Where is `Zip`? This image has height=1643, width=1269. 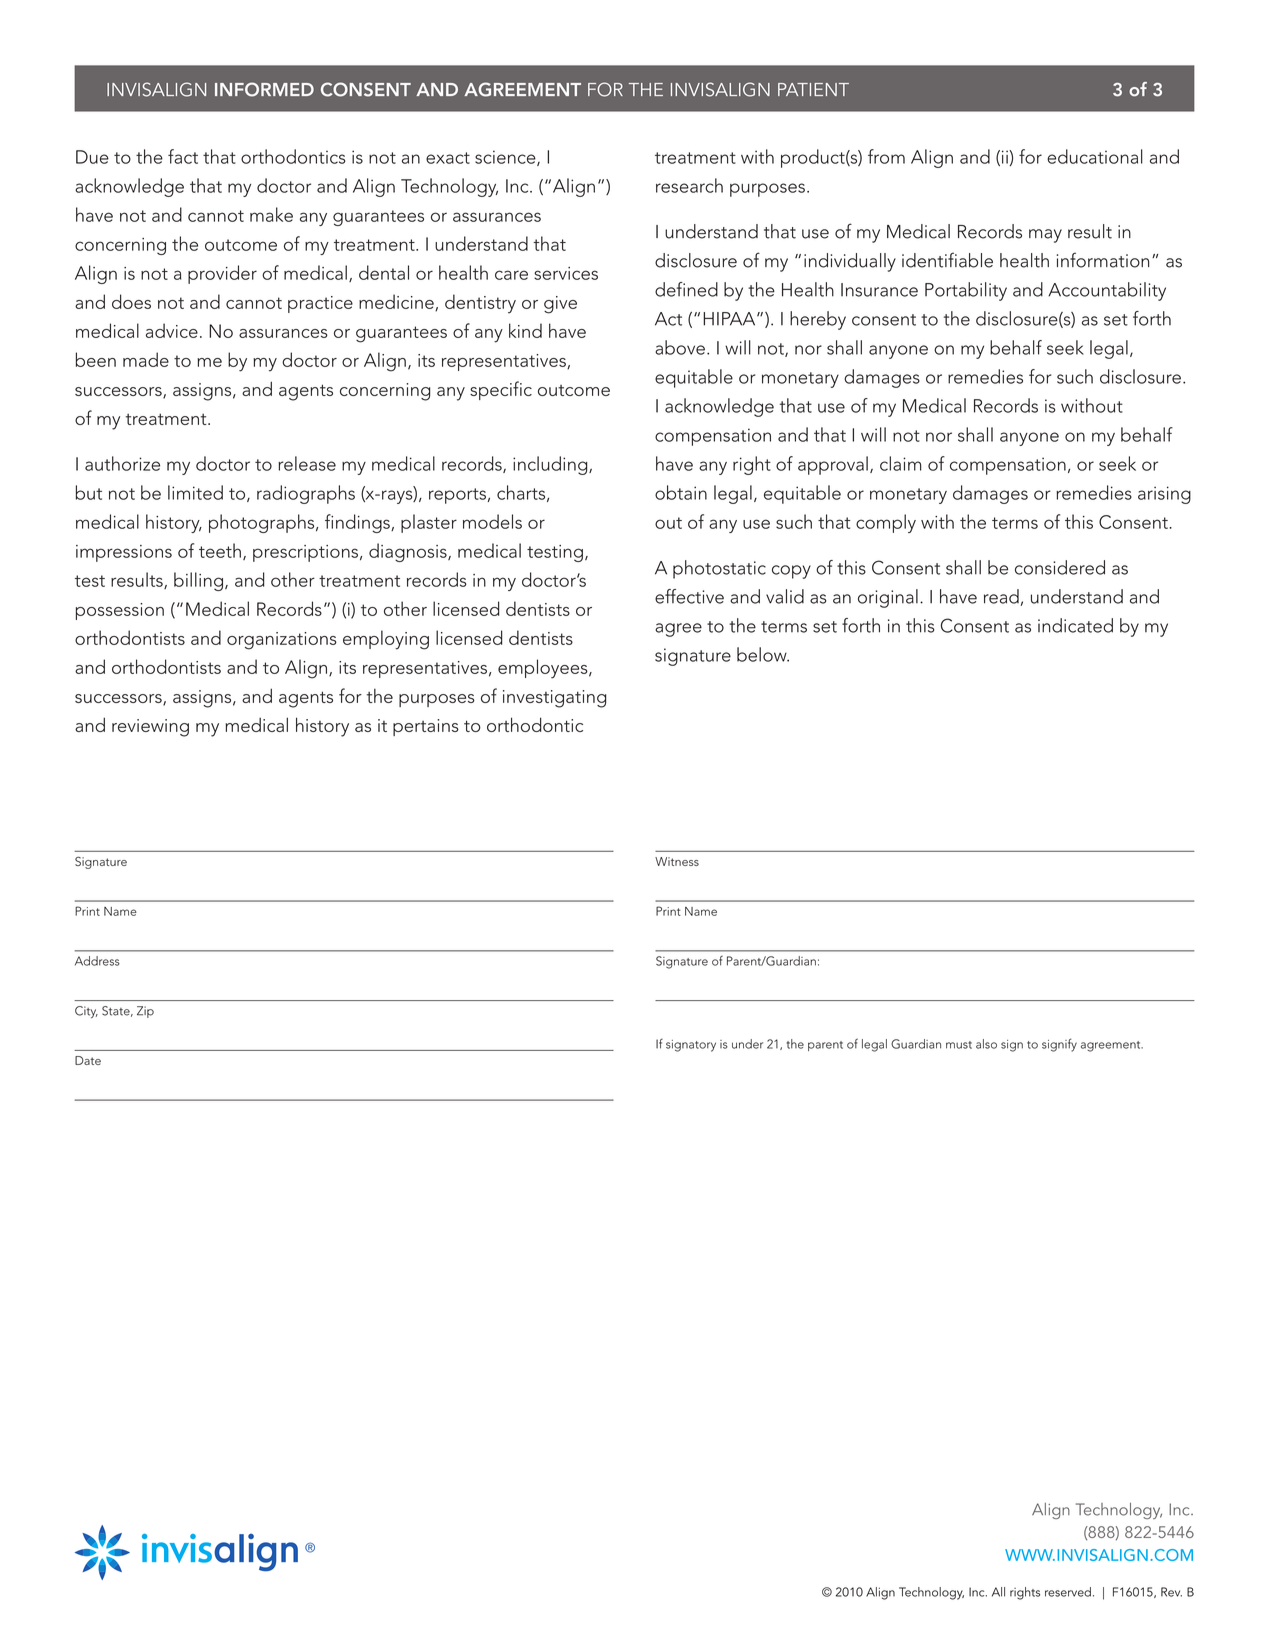 Zip is located at coordinates (145, 1012).
